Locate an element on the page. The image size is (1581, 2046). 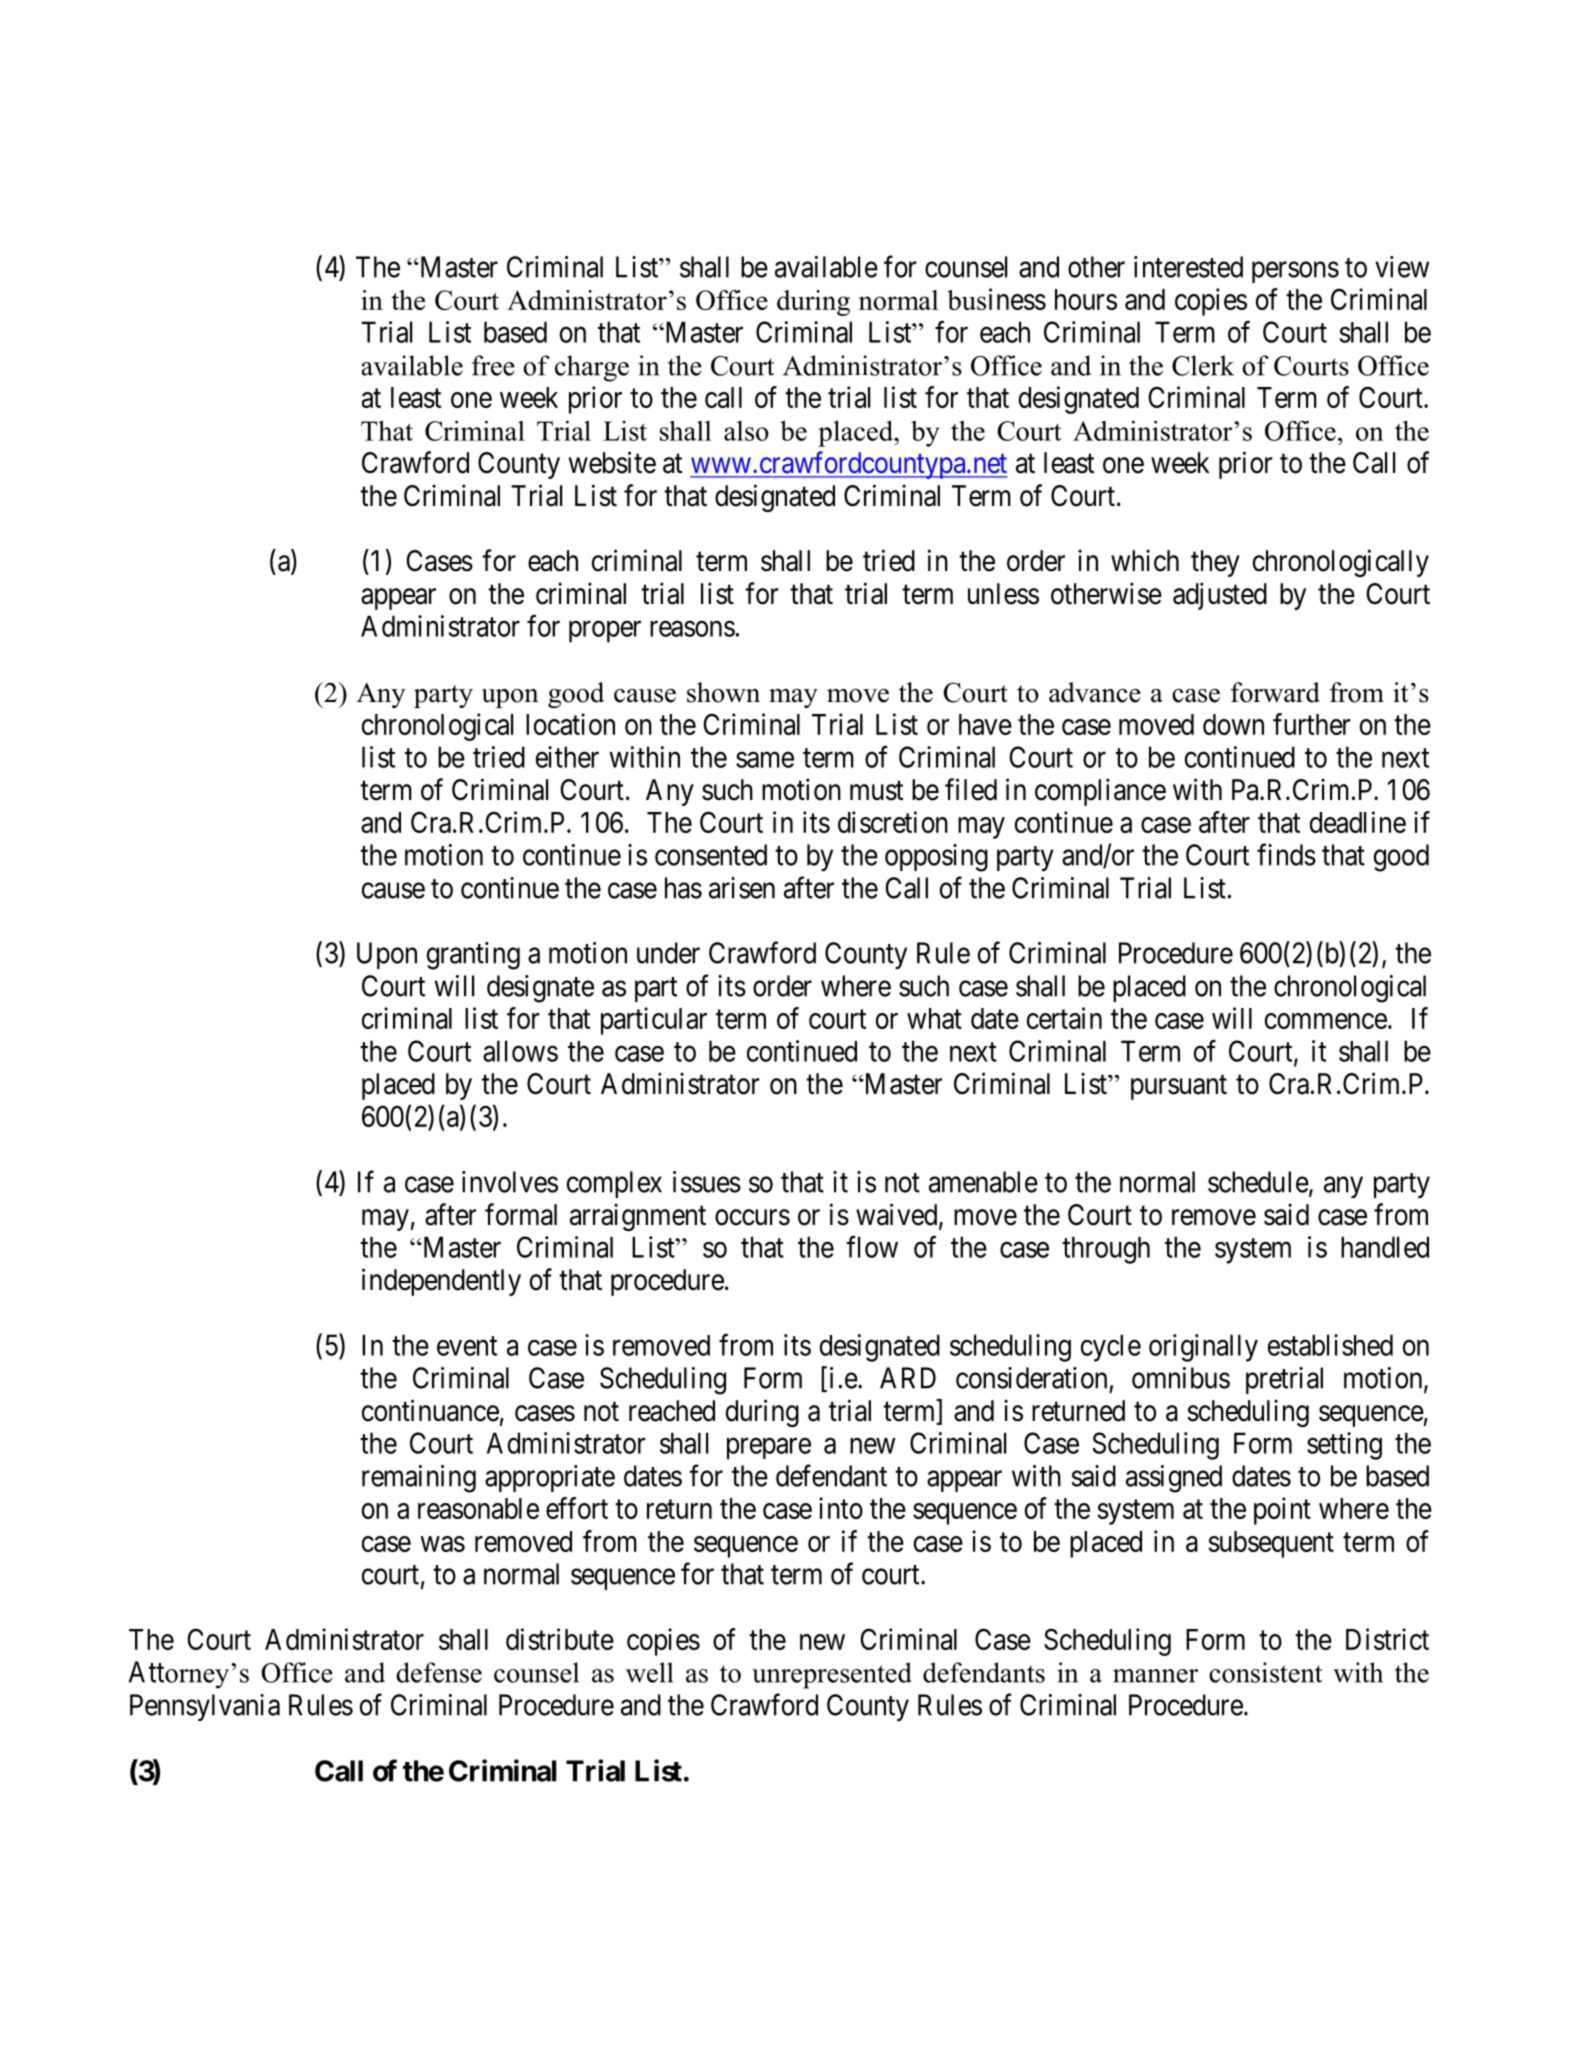
consistent is located at coordinates (1265, 1672).
